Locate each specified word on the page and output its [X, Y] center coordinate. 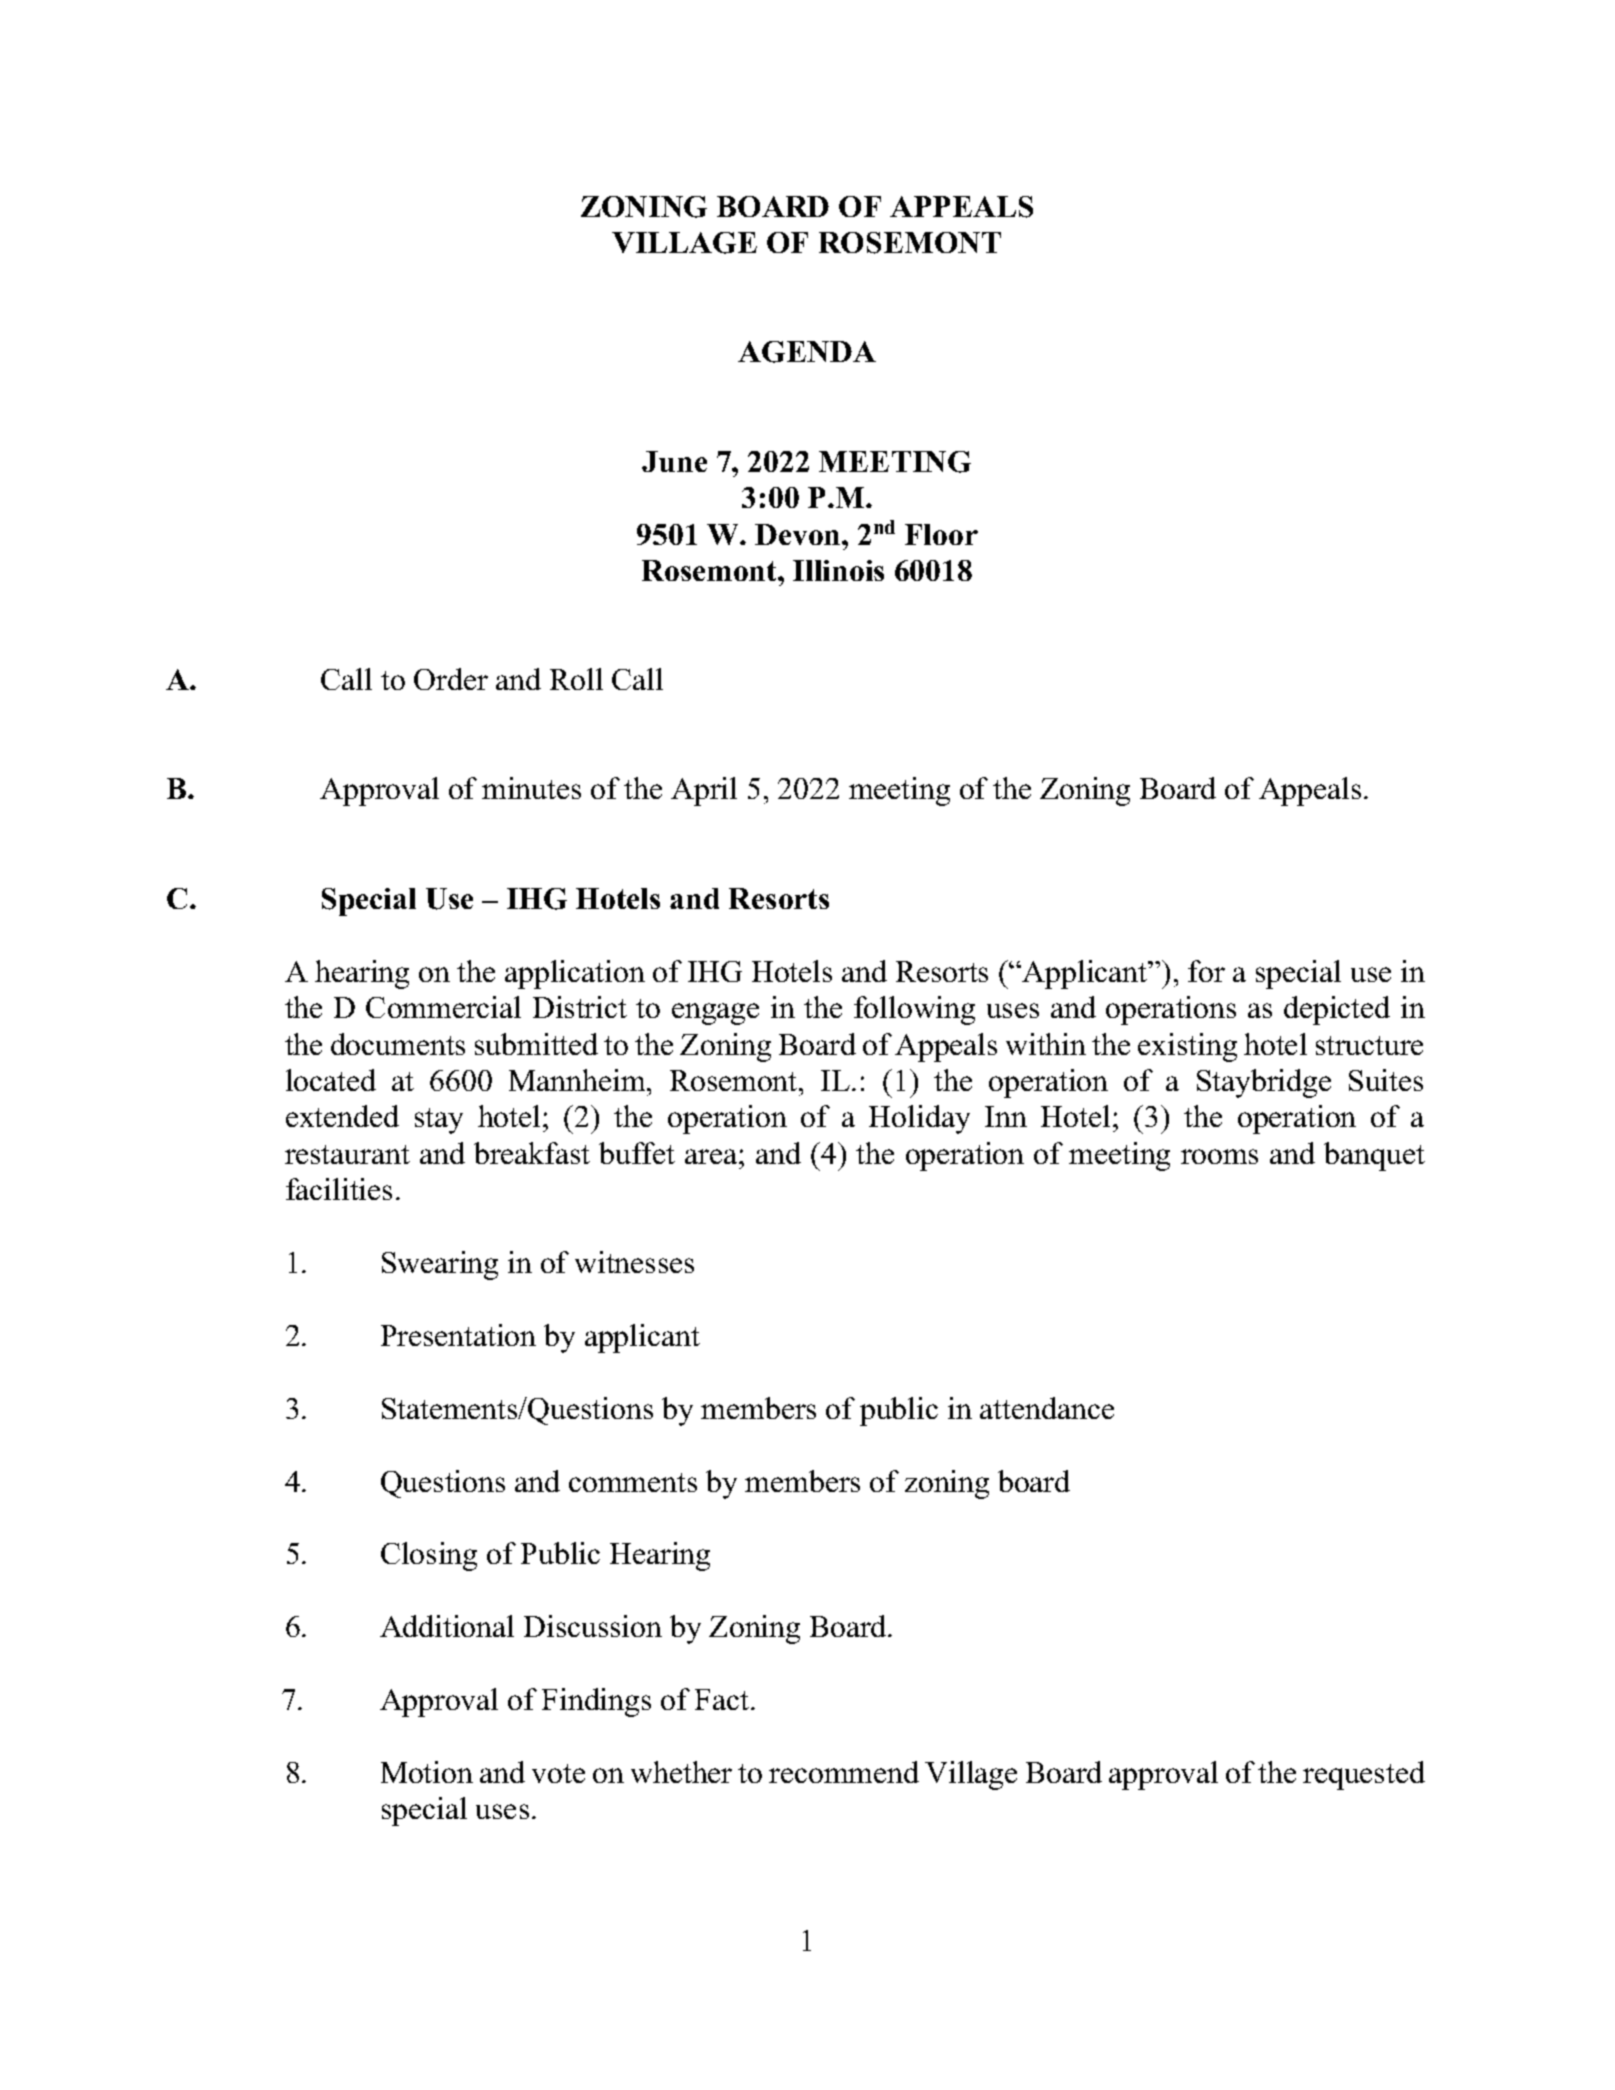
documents [398, 1044]
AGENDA [807, 352]
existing [1187, 1047]
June [674, 461]
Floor [941, 534]
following [914, 1010]
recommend [844, 1772]
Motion [427, 1772]
